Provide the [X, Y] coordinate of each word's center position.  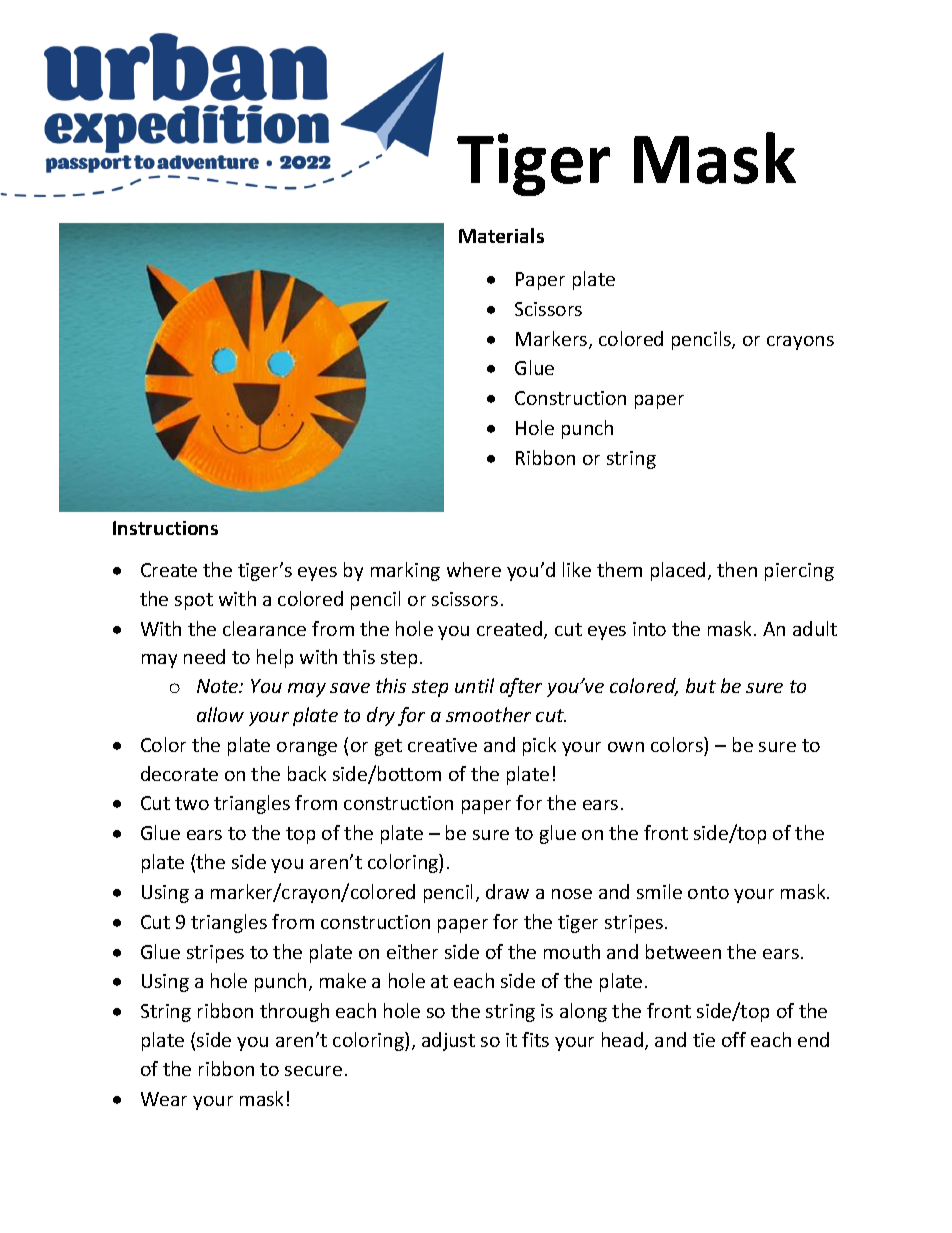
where [474, 569]
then [737, 569]
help [275, 658]
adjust [448, 1041]
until [474, 685]
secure [313, 1071]
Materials [501, 235]
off [734, 1039]
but [701, 685]
